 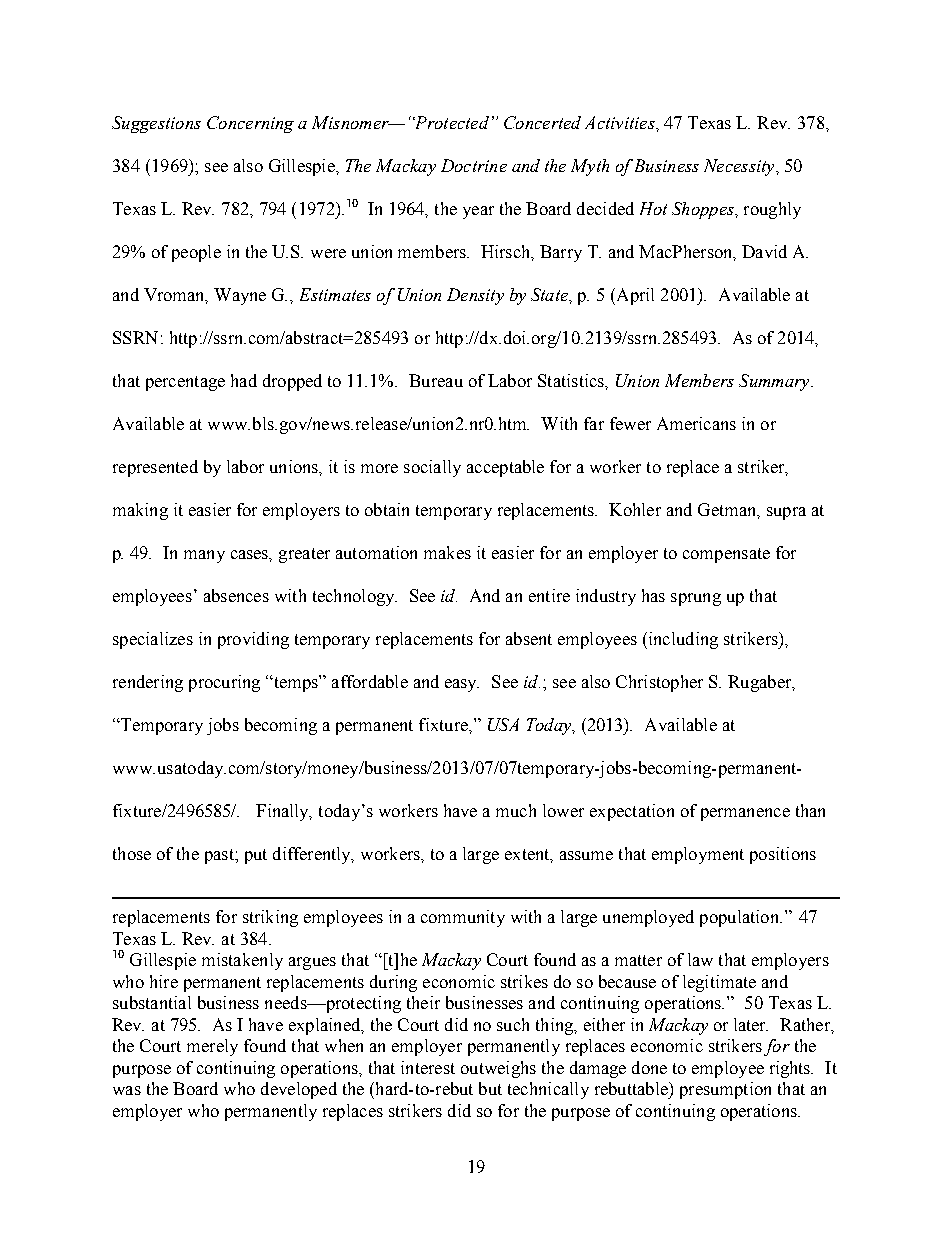 I want to click on easy, so click(x=462, y=685).
